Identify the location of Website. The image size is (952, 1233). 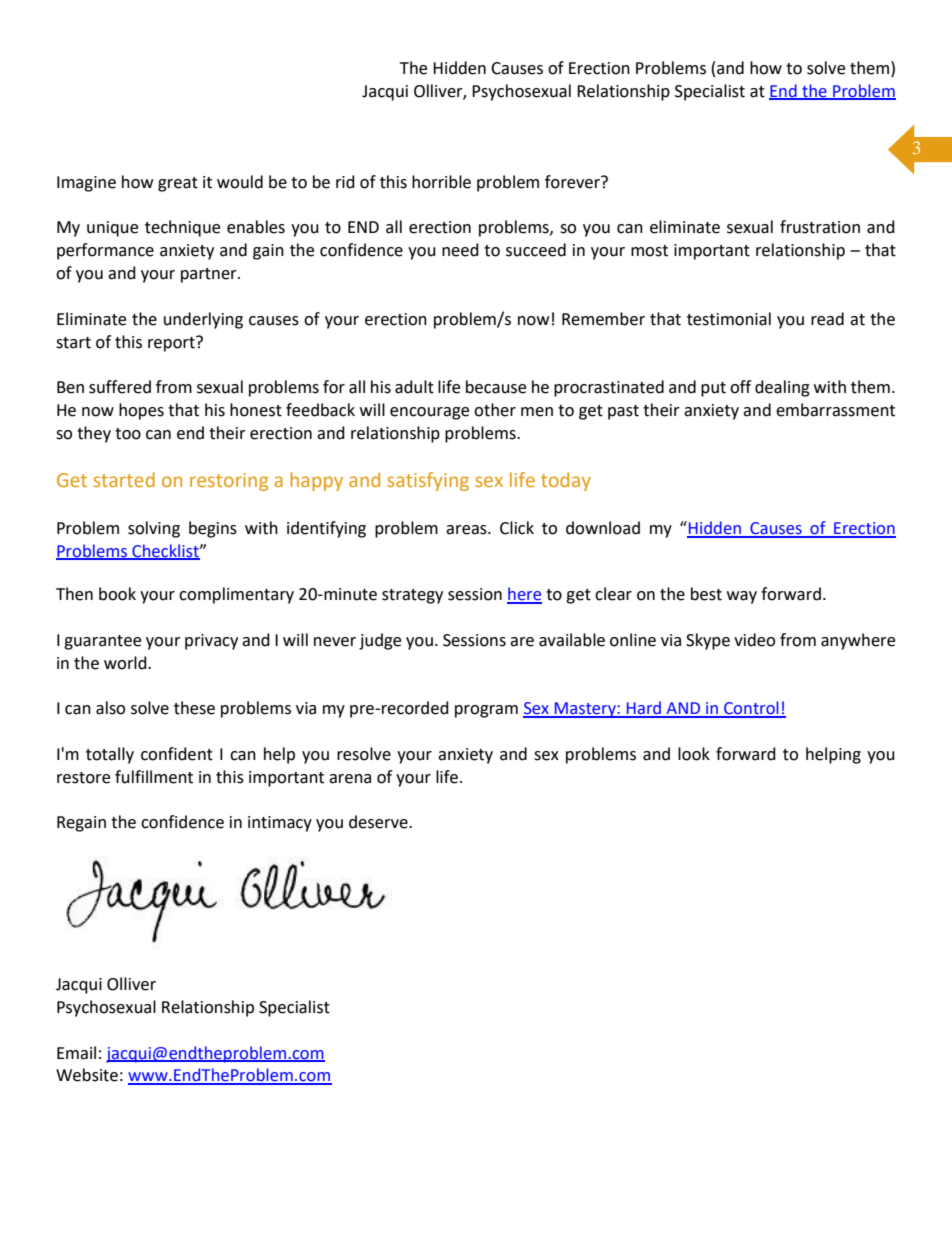
(87, 1075).
